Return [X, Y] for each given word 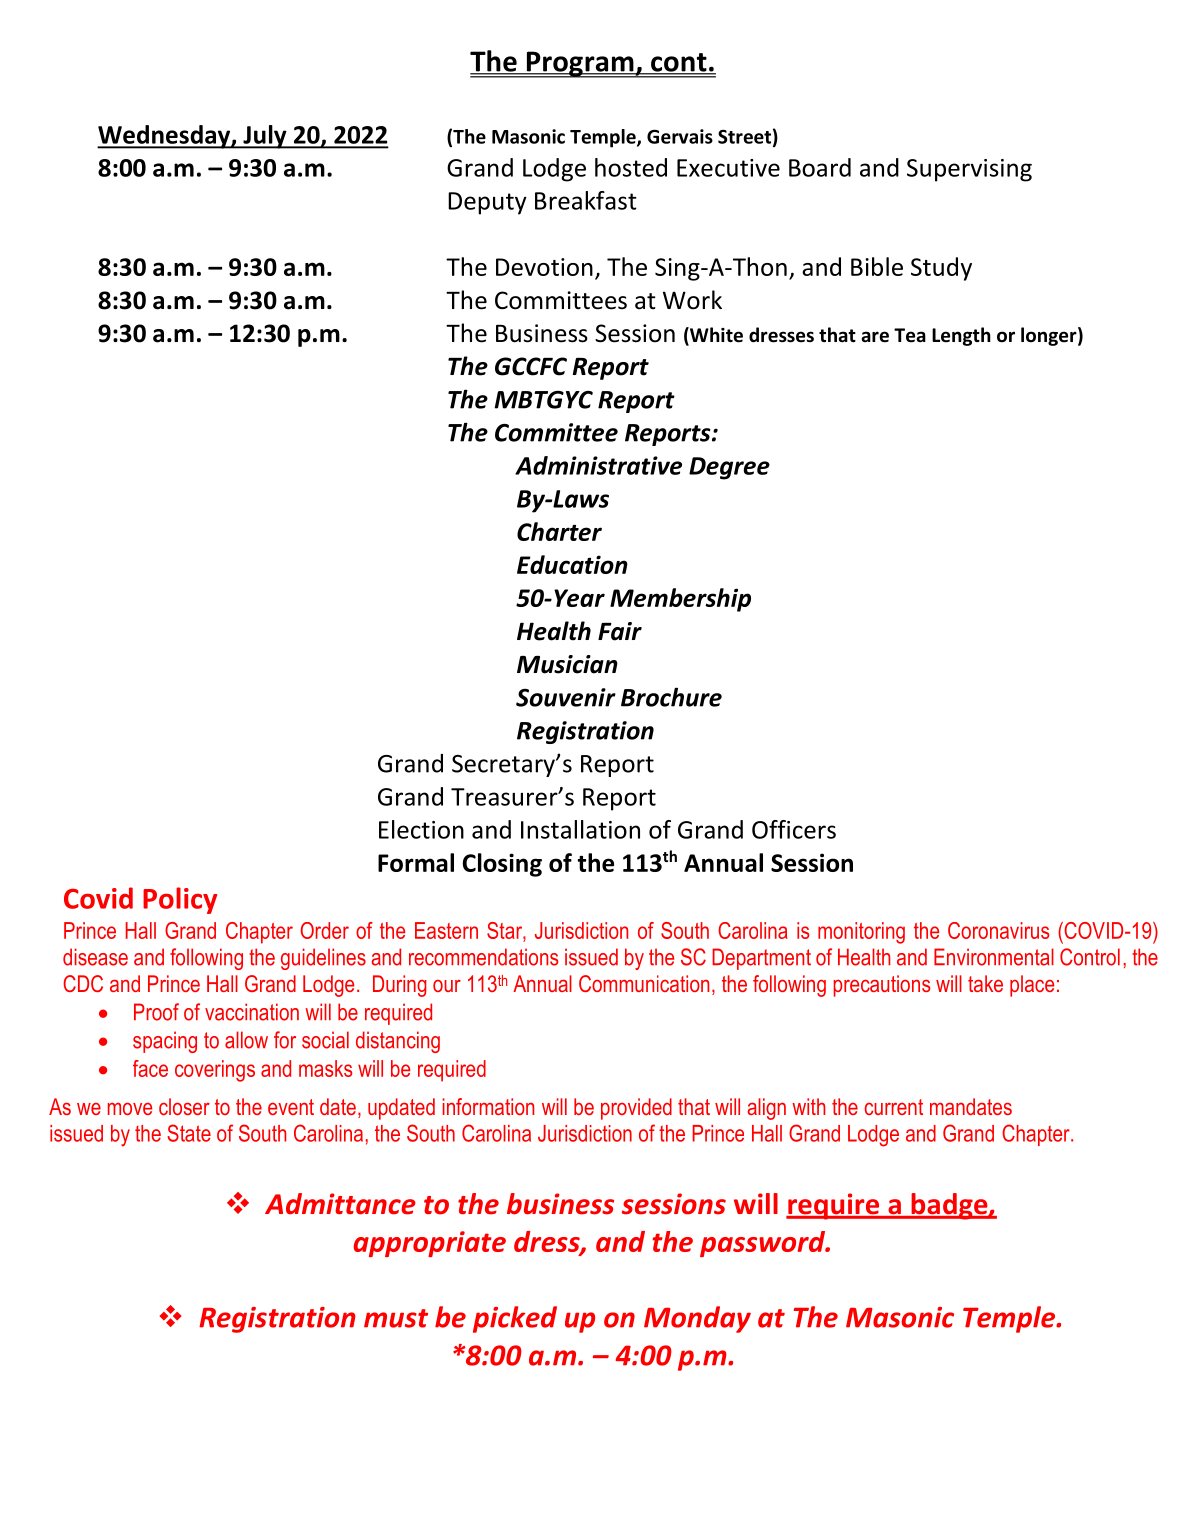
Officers [794, 829]
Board [820, 167]
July [265, 137]
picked [515, 1319]
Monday [697, 1319]
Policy [180, 900]
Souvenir [566, 697]
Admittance [340, 1204]
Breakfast [586, 200]
